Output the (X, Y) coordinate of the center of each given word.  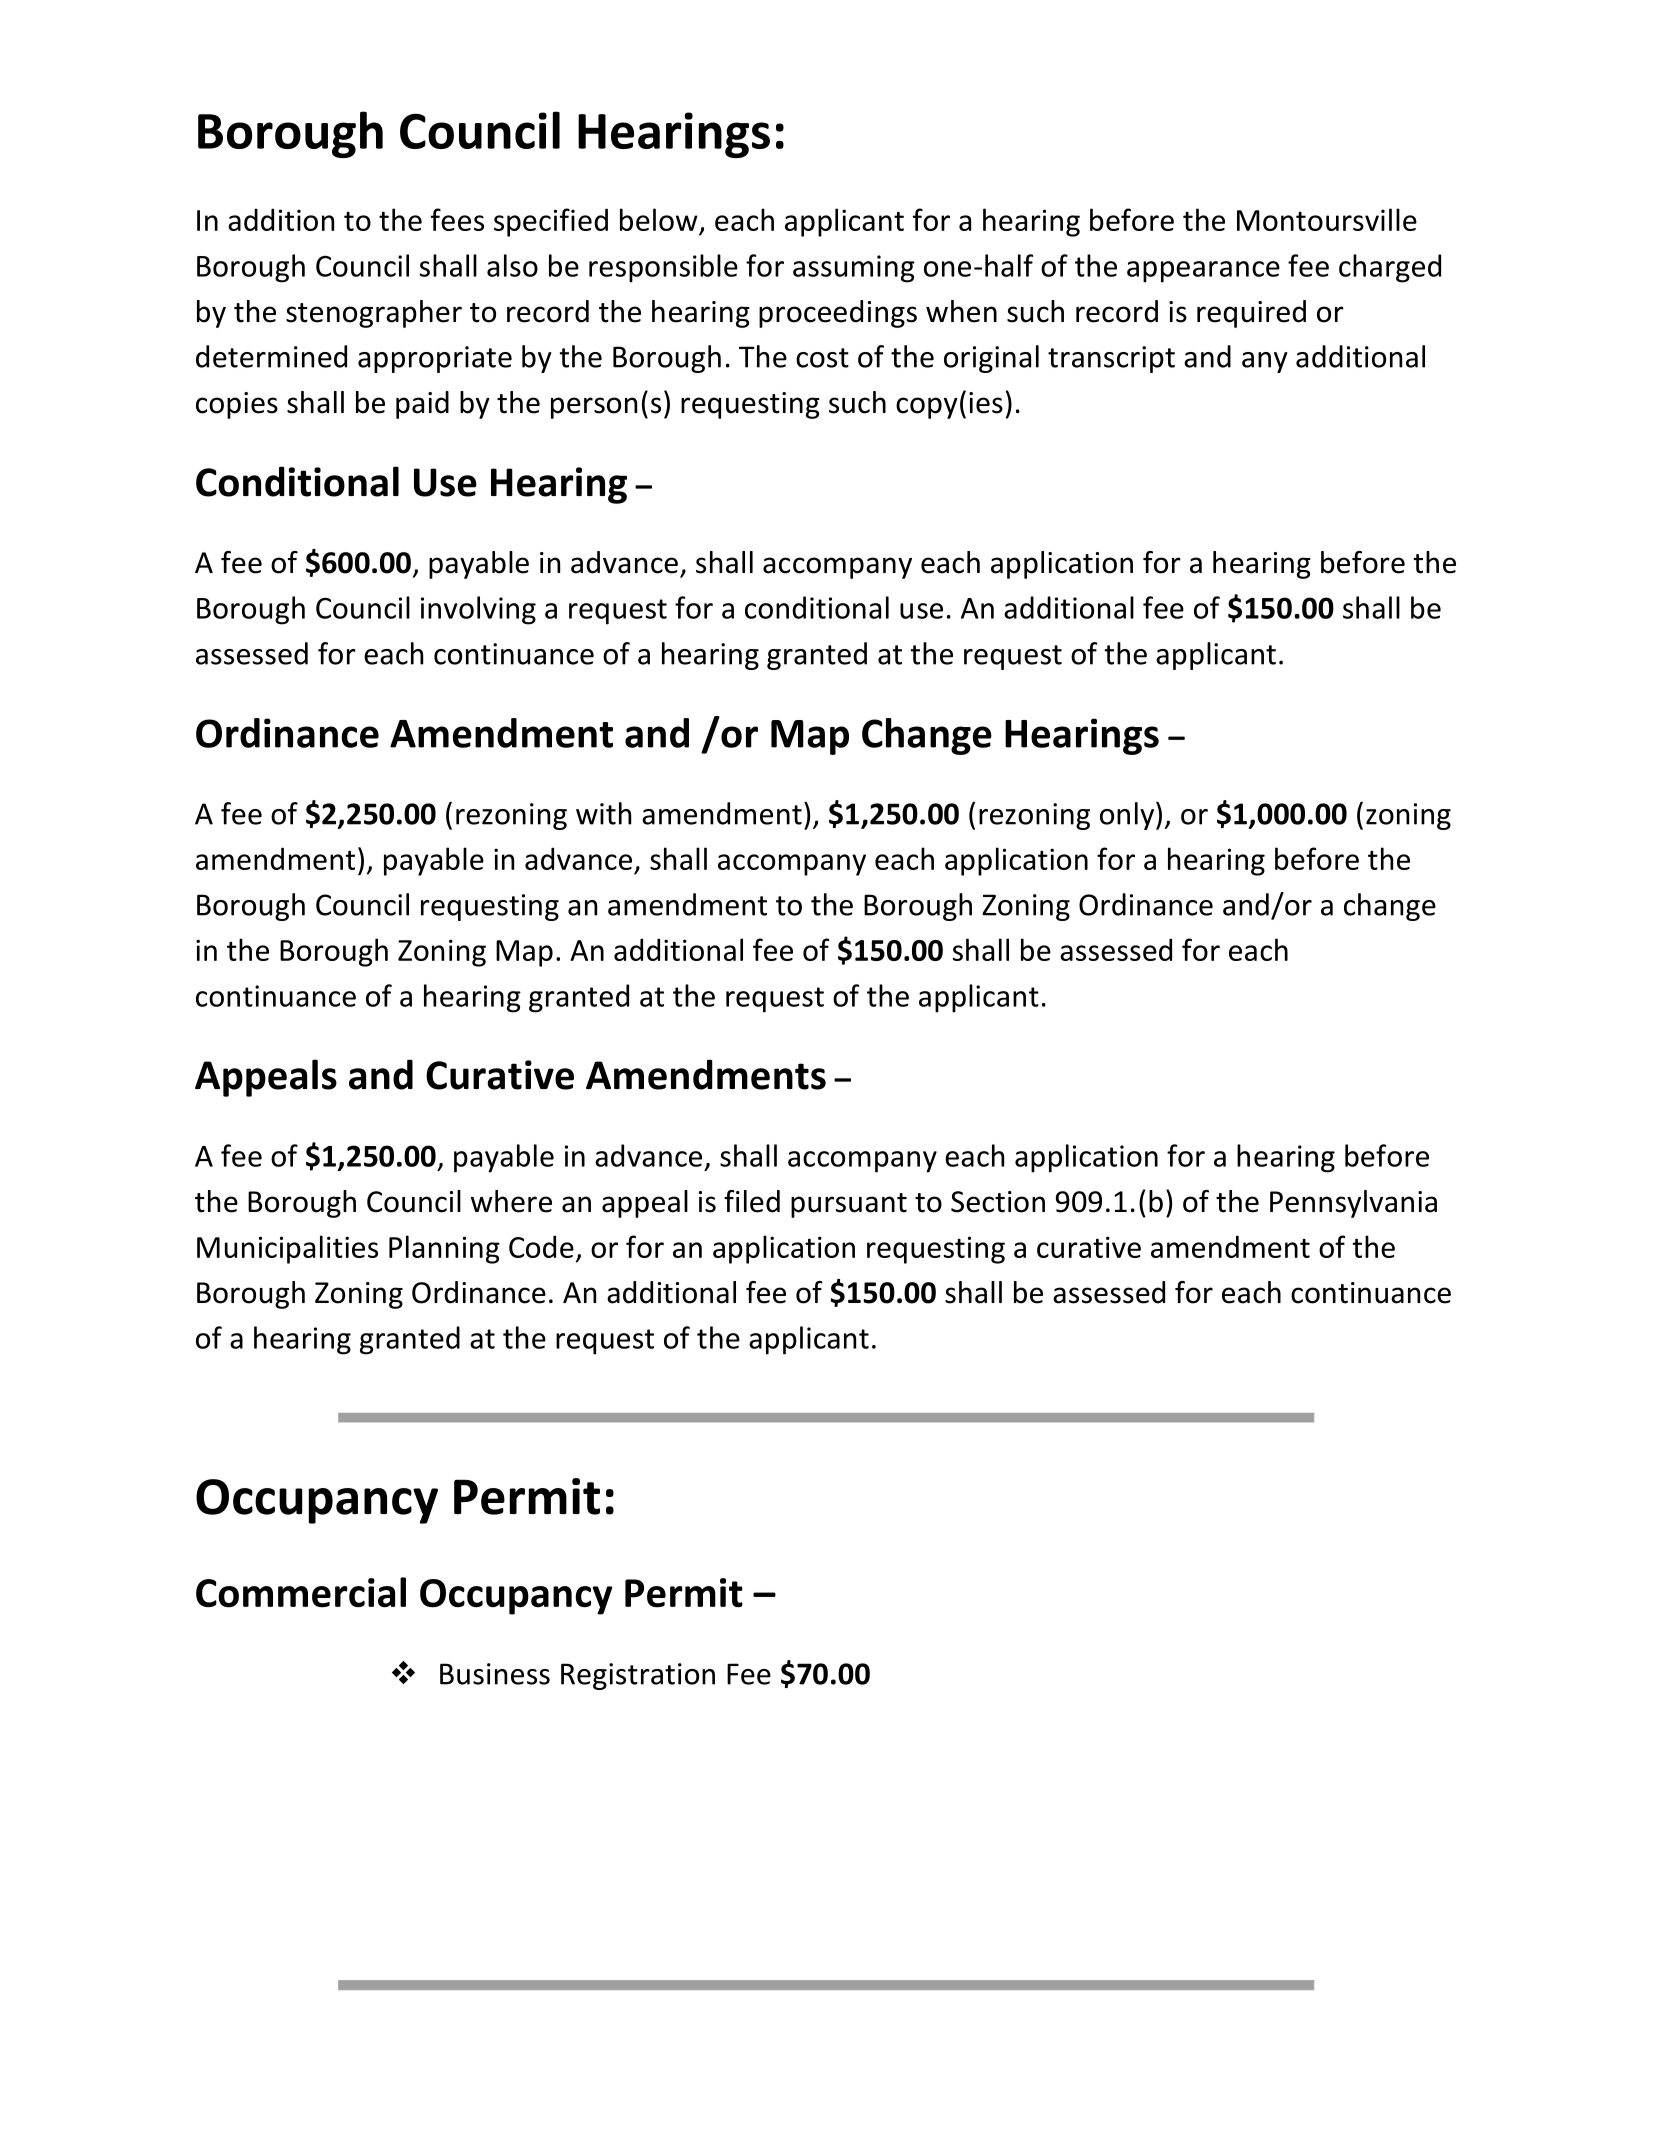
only (1128, 816)
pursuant (849, 1205)
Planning (444, 1249)
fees (457, 219)
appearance (1203, 272)
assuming (854, 269)
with (603, 813)
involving (478, 610)
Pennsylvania (1353, 1204)
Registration (638, 1676)
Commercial (301, 1592)
